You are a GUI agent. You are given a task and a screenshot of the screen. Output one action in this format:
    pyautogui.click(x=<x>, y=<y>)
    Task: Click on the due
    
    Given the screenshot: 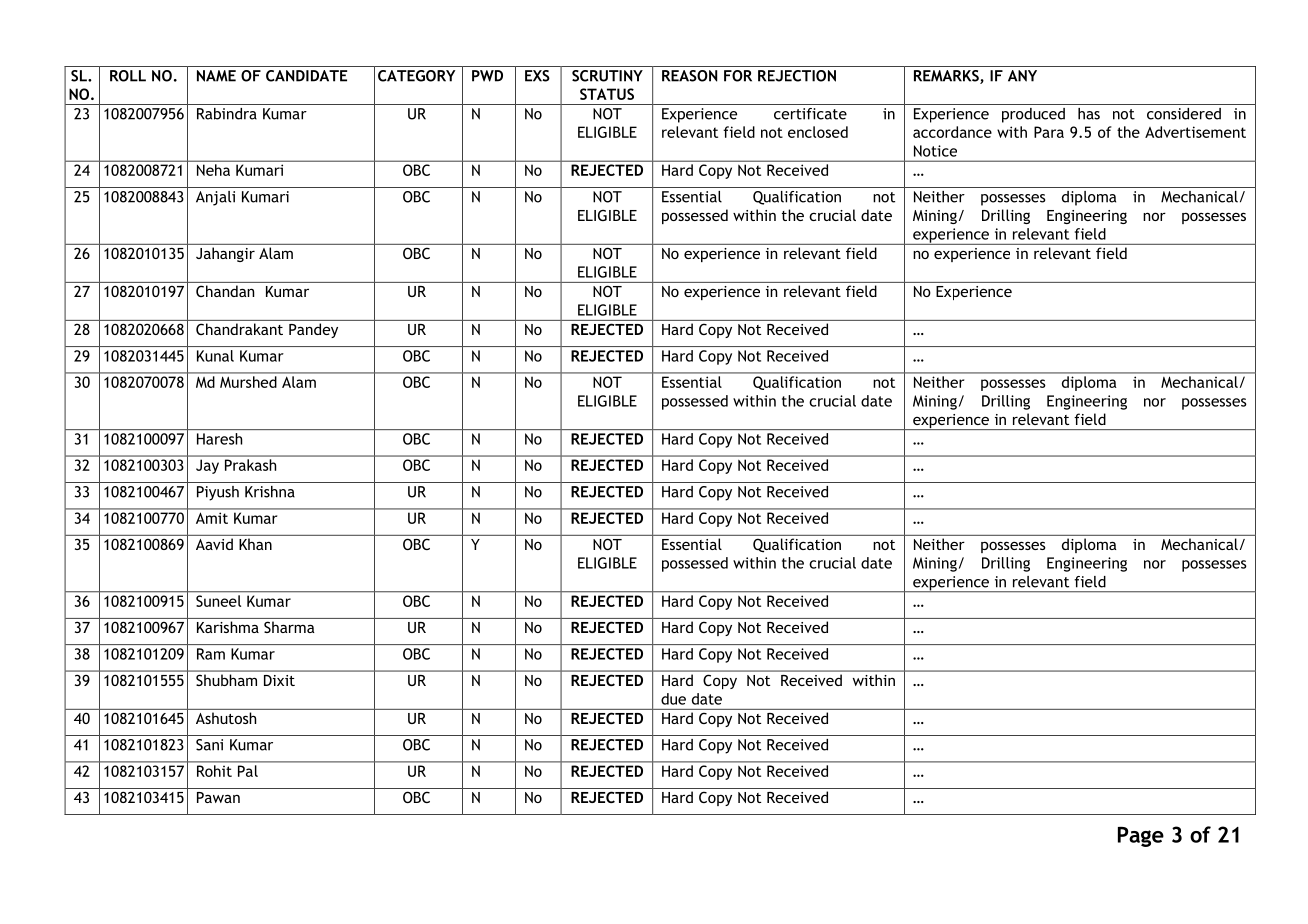 What is the action you would take?
    pyautogui.click(x=673, y=699)
